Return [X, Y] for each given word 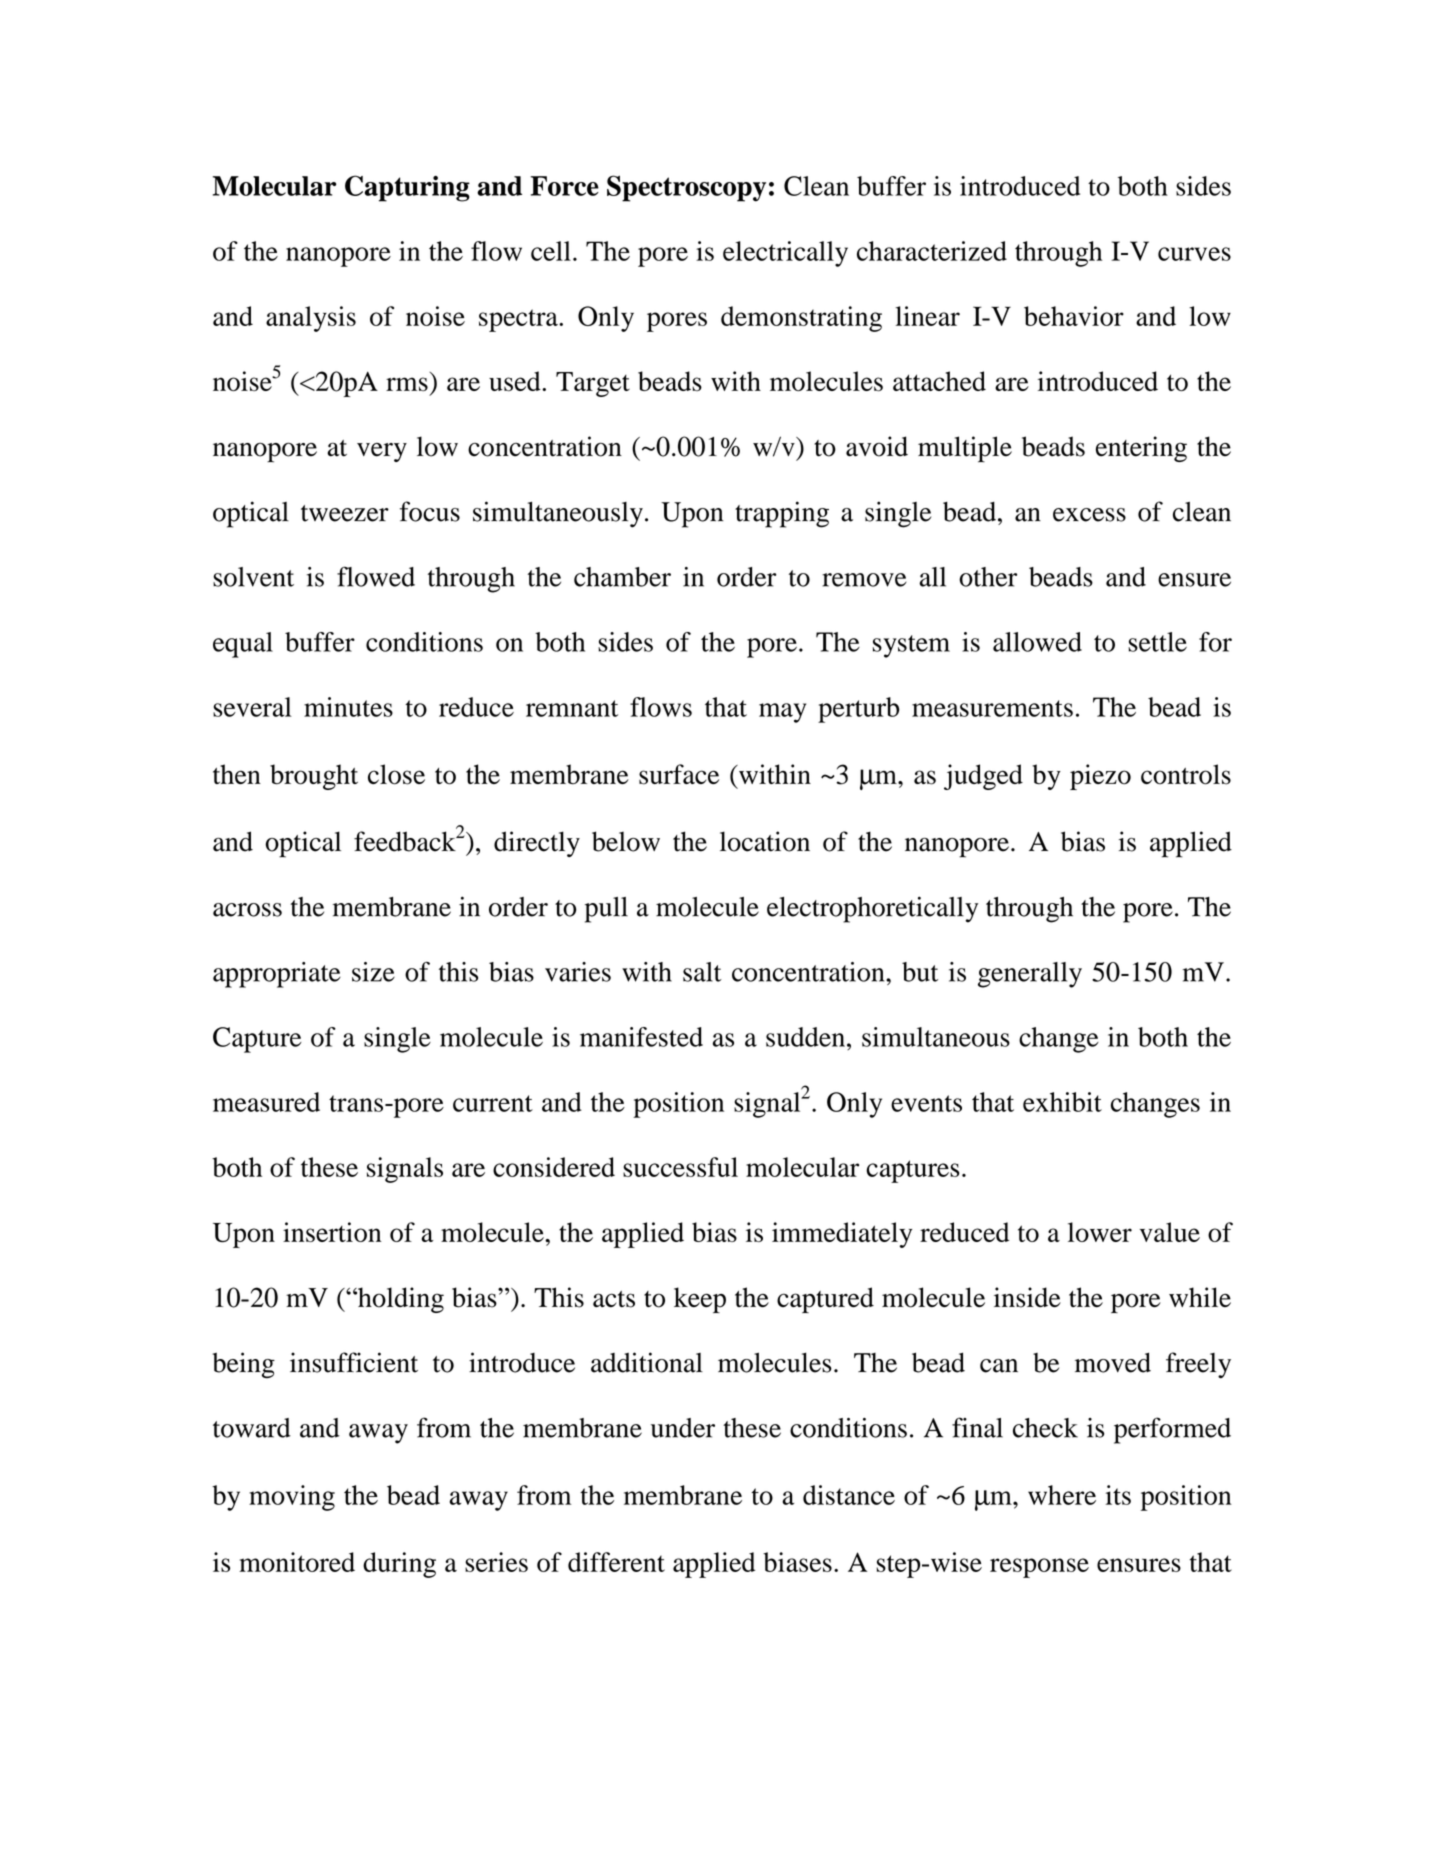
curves [1194, 254]
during [399, 1565]
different [616, 1562]
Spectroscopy [686, 188]
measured [266, 1102]
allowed [1037, 642]
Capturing [407, 188]
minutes [348, 707]
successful [680, 1167]
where [1062, 1495]
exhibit [1062, 1102]
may [782, 713]
